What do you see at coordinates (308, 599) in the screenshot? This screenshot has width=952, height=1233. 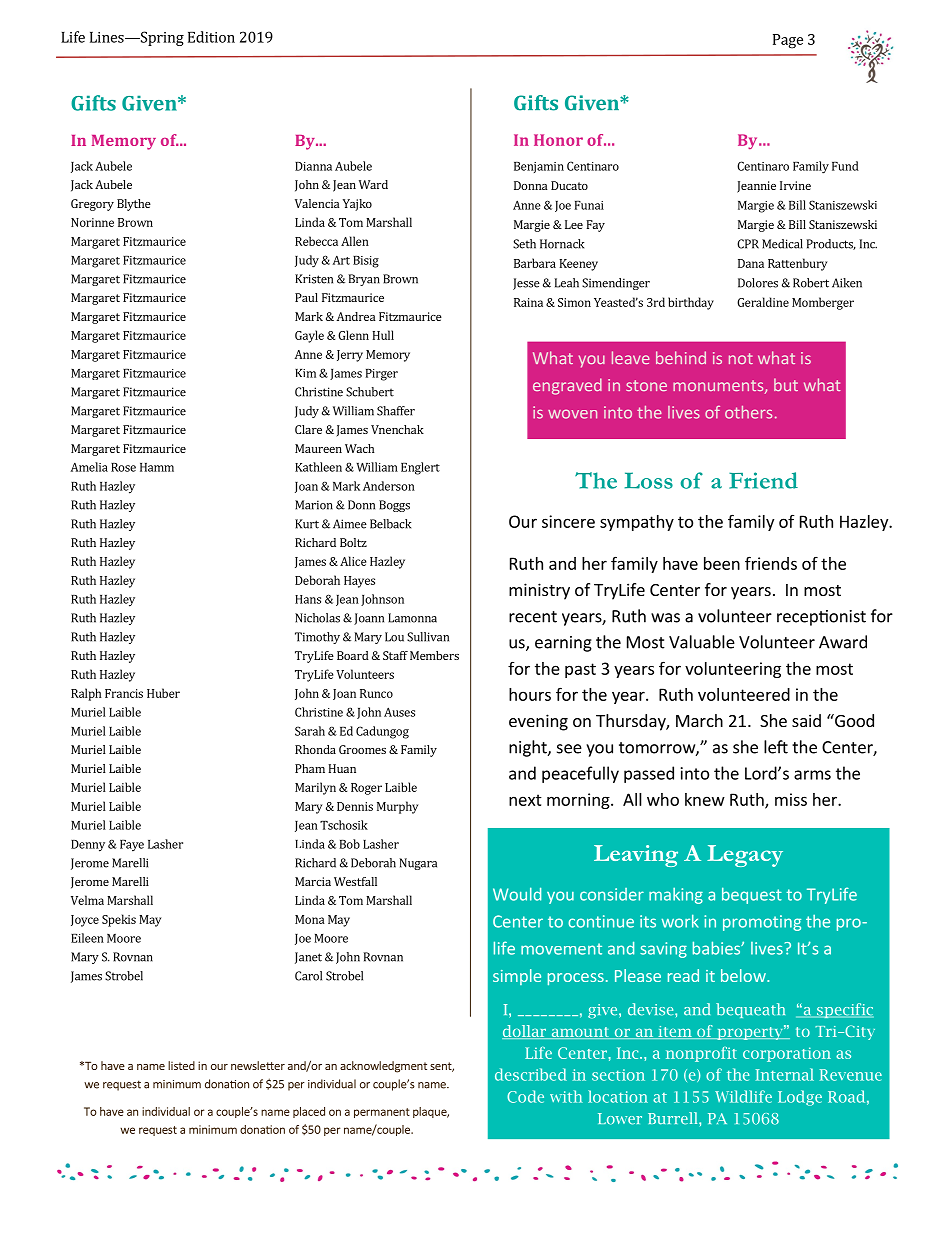 I see `Hans` at bounding box center [308, 599].
